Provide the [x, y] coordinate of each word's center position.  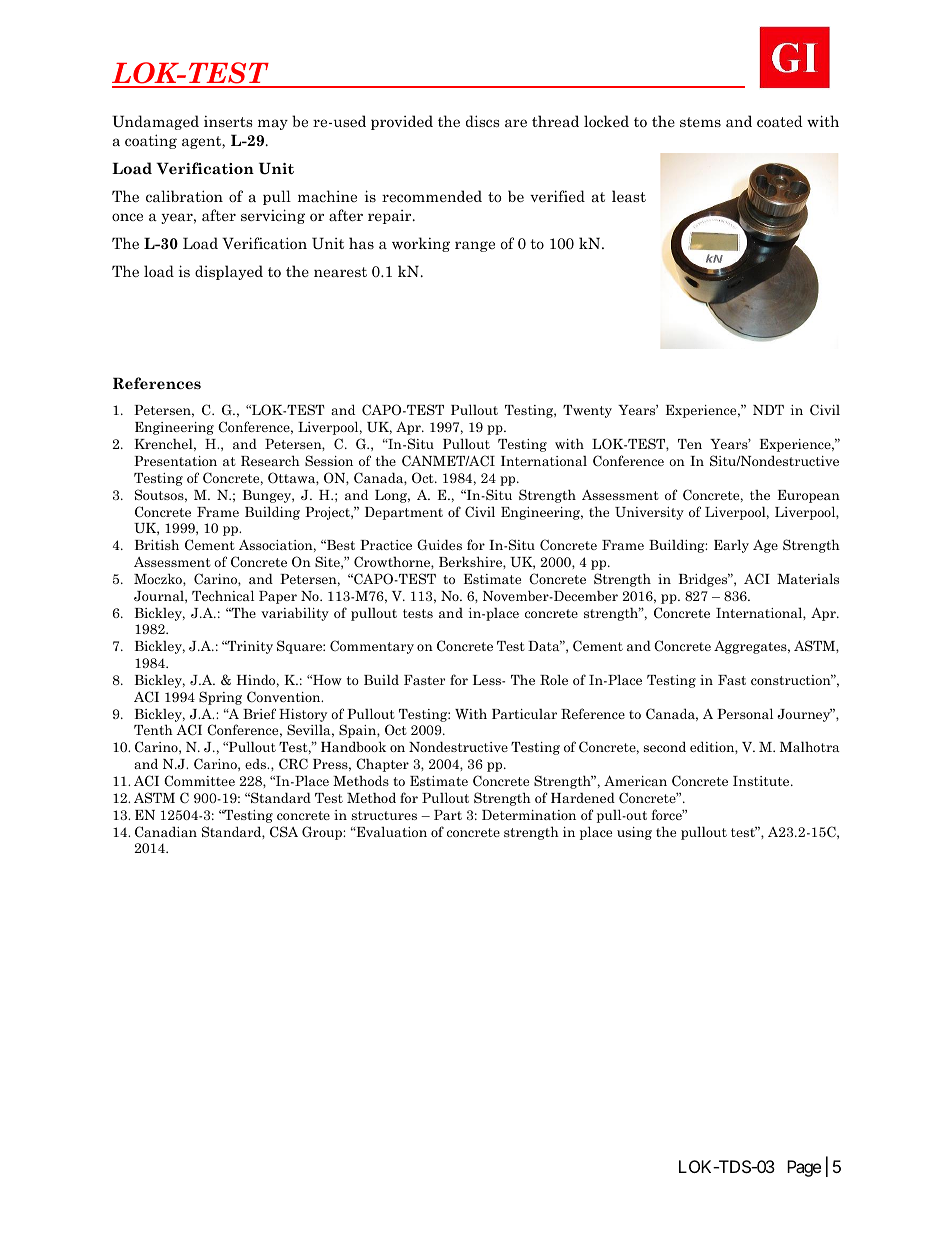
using [634, 833]
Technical [223, 595]
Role [554, 679]
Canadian [166, 832]
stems [700, 122]
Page [804, 1168]
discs [482, 121]
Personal [745, 713]
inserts [228, 121]
